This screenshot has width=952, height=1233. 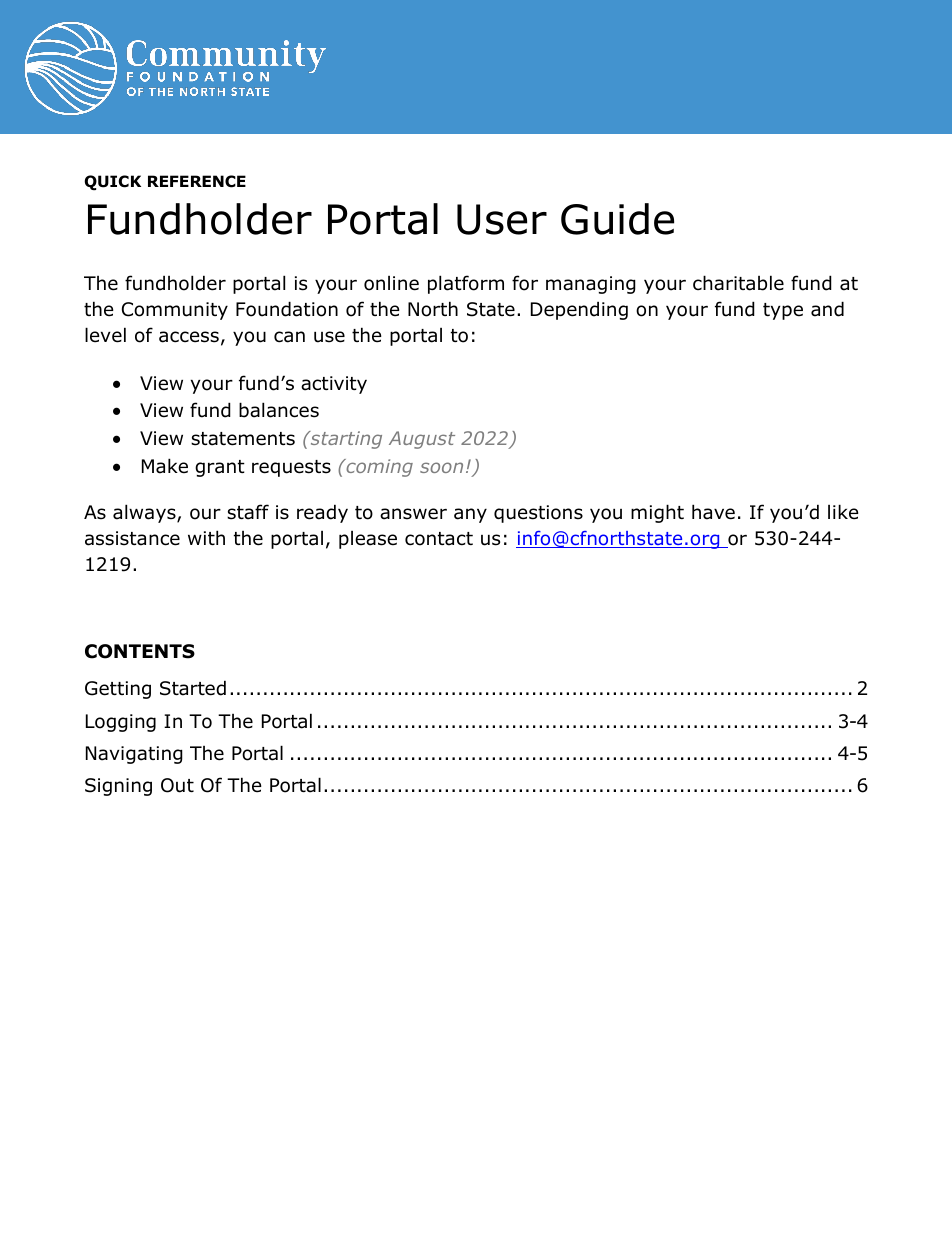 What do you see at coordinates (713, 512) in the screenshot?
I see `have` at bounding box center [713, 512].
